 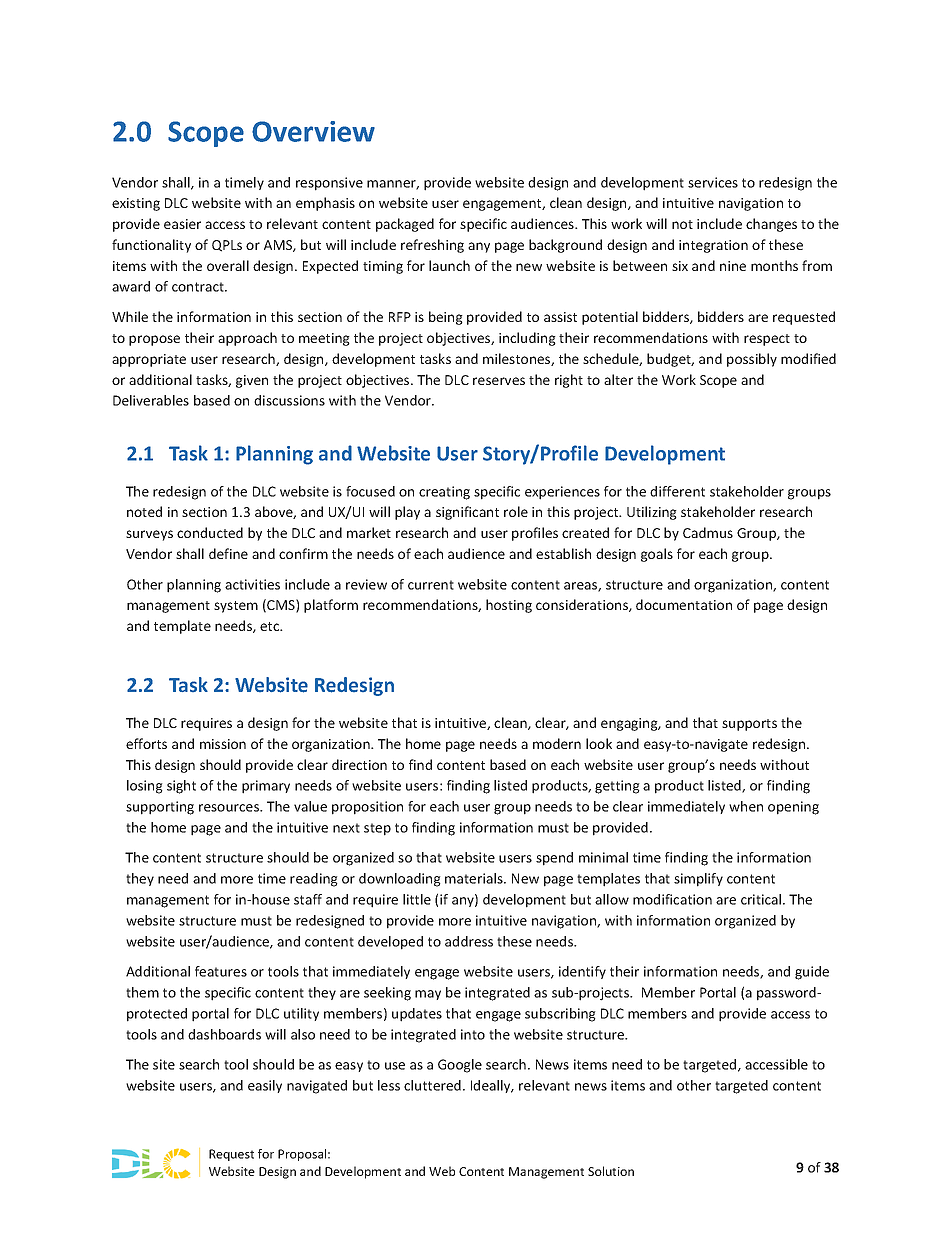 I want to click on materials, so click(x=475, y=878).
